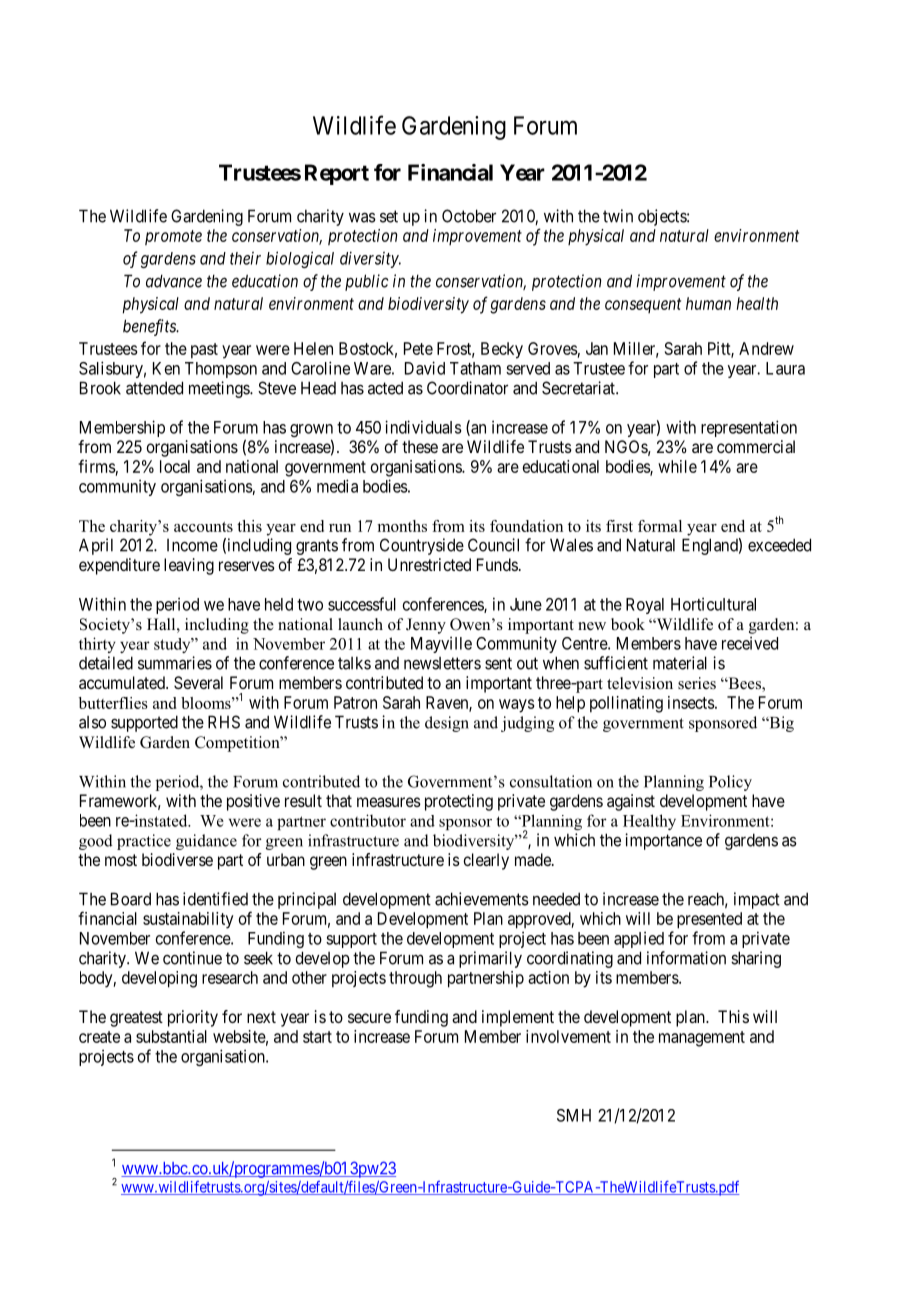  I want to click on newsletters, so click(442, 663).
